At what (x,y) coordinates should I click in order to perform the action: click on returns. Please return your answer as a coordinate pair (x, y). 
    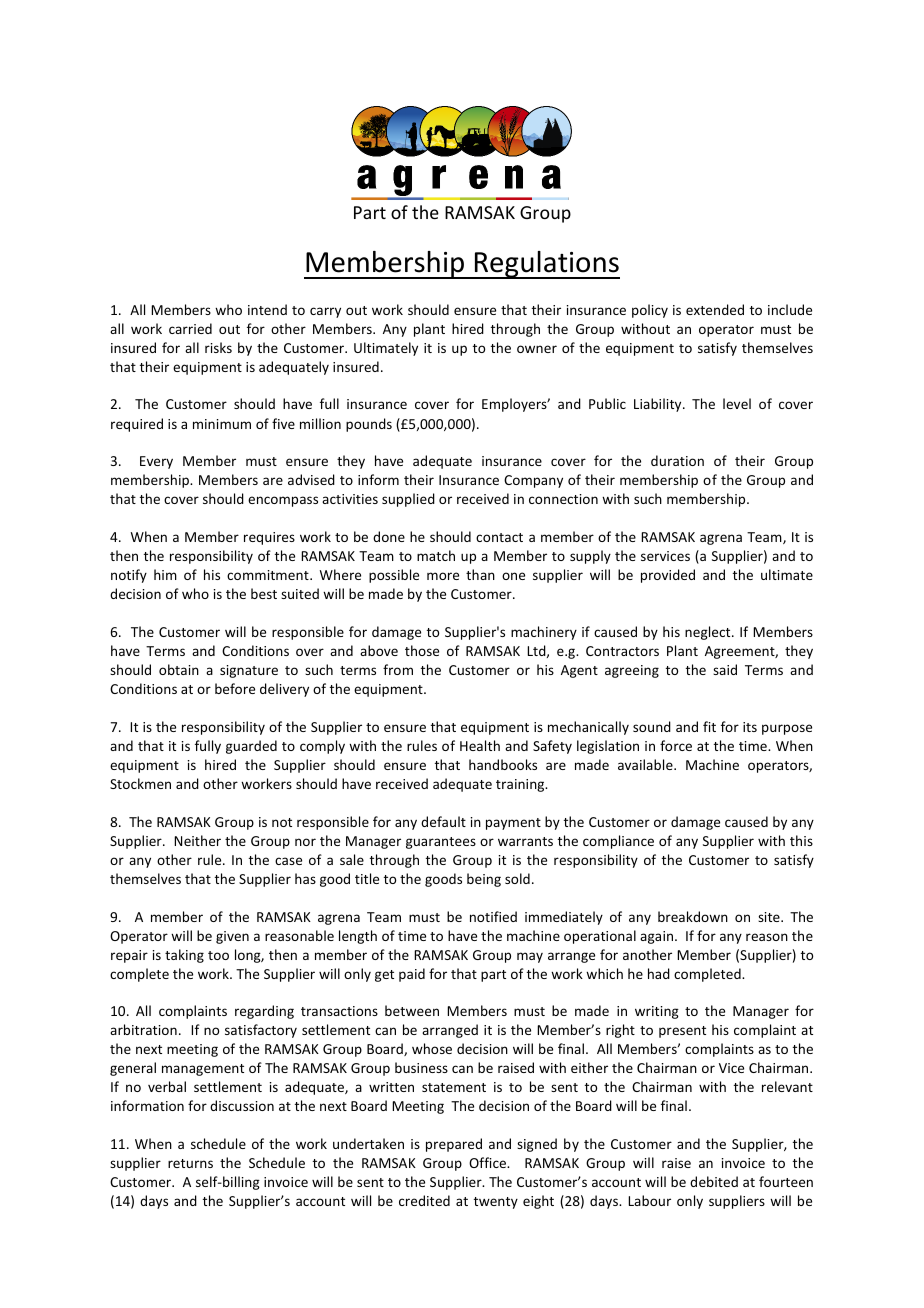
    Looking at the image, I should click on (190, 1163).
